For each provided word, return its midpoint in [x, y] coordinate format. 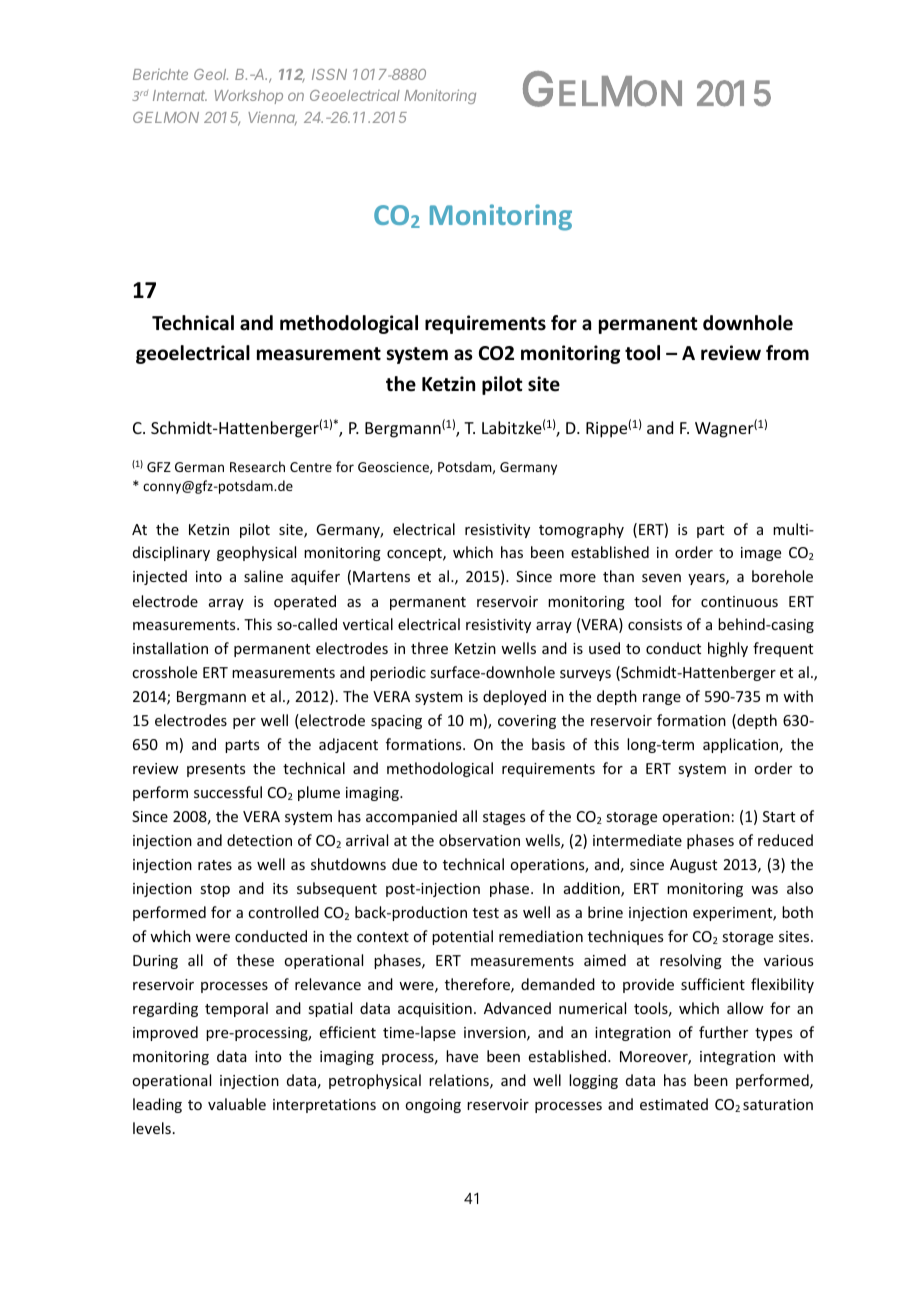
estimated [674, 1104]
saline [263, 576]
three [429, 648]
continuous [739, 601]
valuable [237, 1104]
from [787, 353]
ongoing [433, 1106]
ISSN [329, 74]
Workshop [249, 97]
